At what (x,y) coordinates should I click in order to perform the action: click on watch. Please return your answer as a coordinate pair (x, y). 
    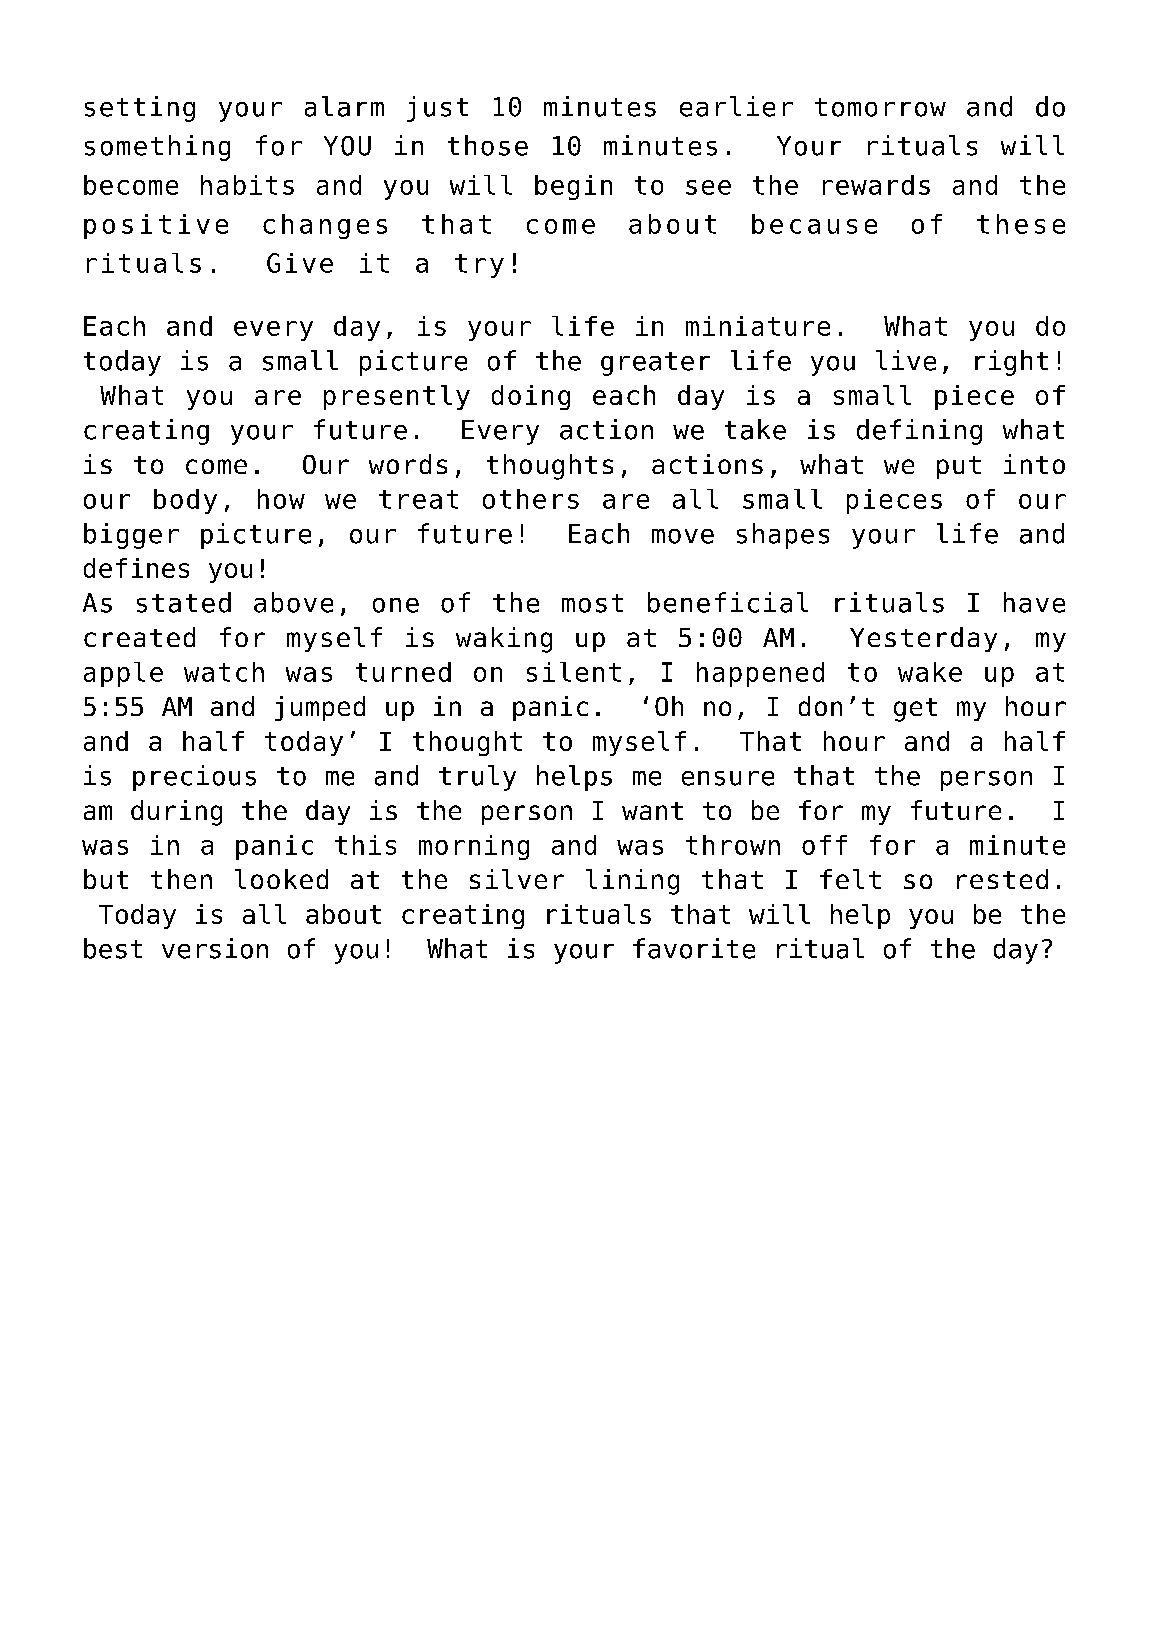
    Looking at the image, I should click on (224, 672).
